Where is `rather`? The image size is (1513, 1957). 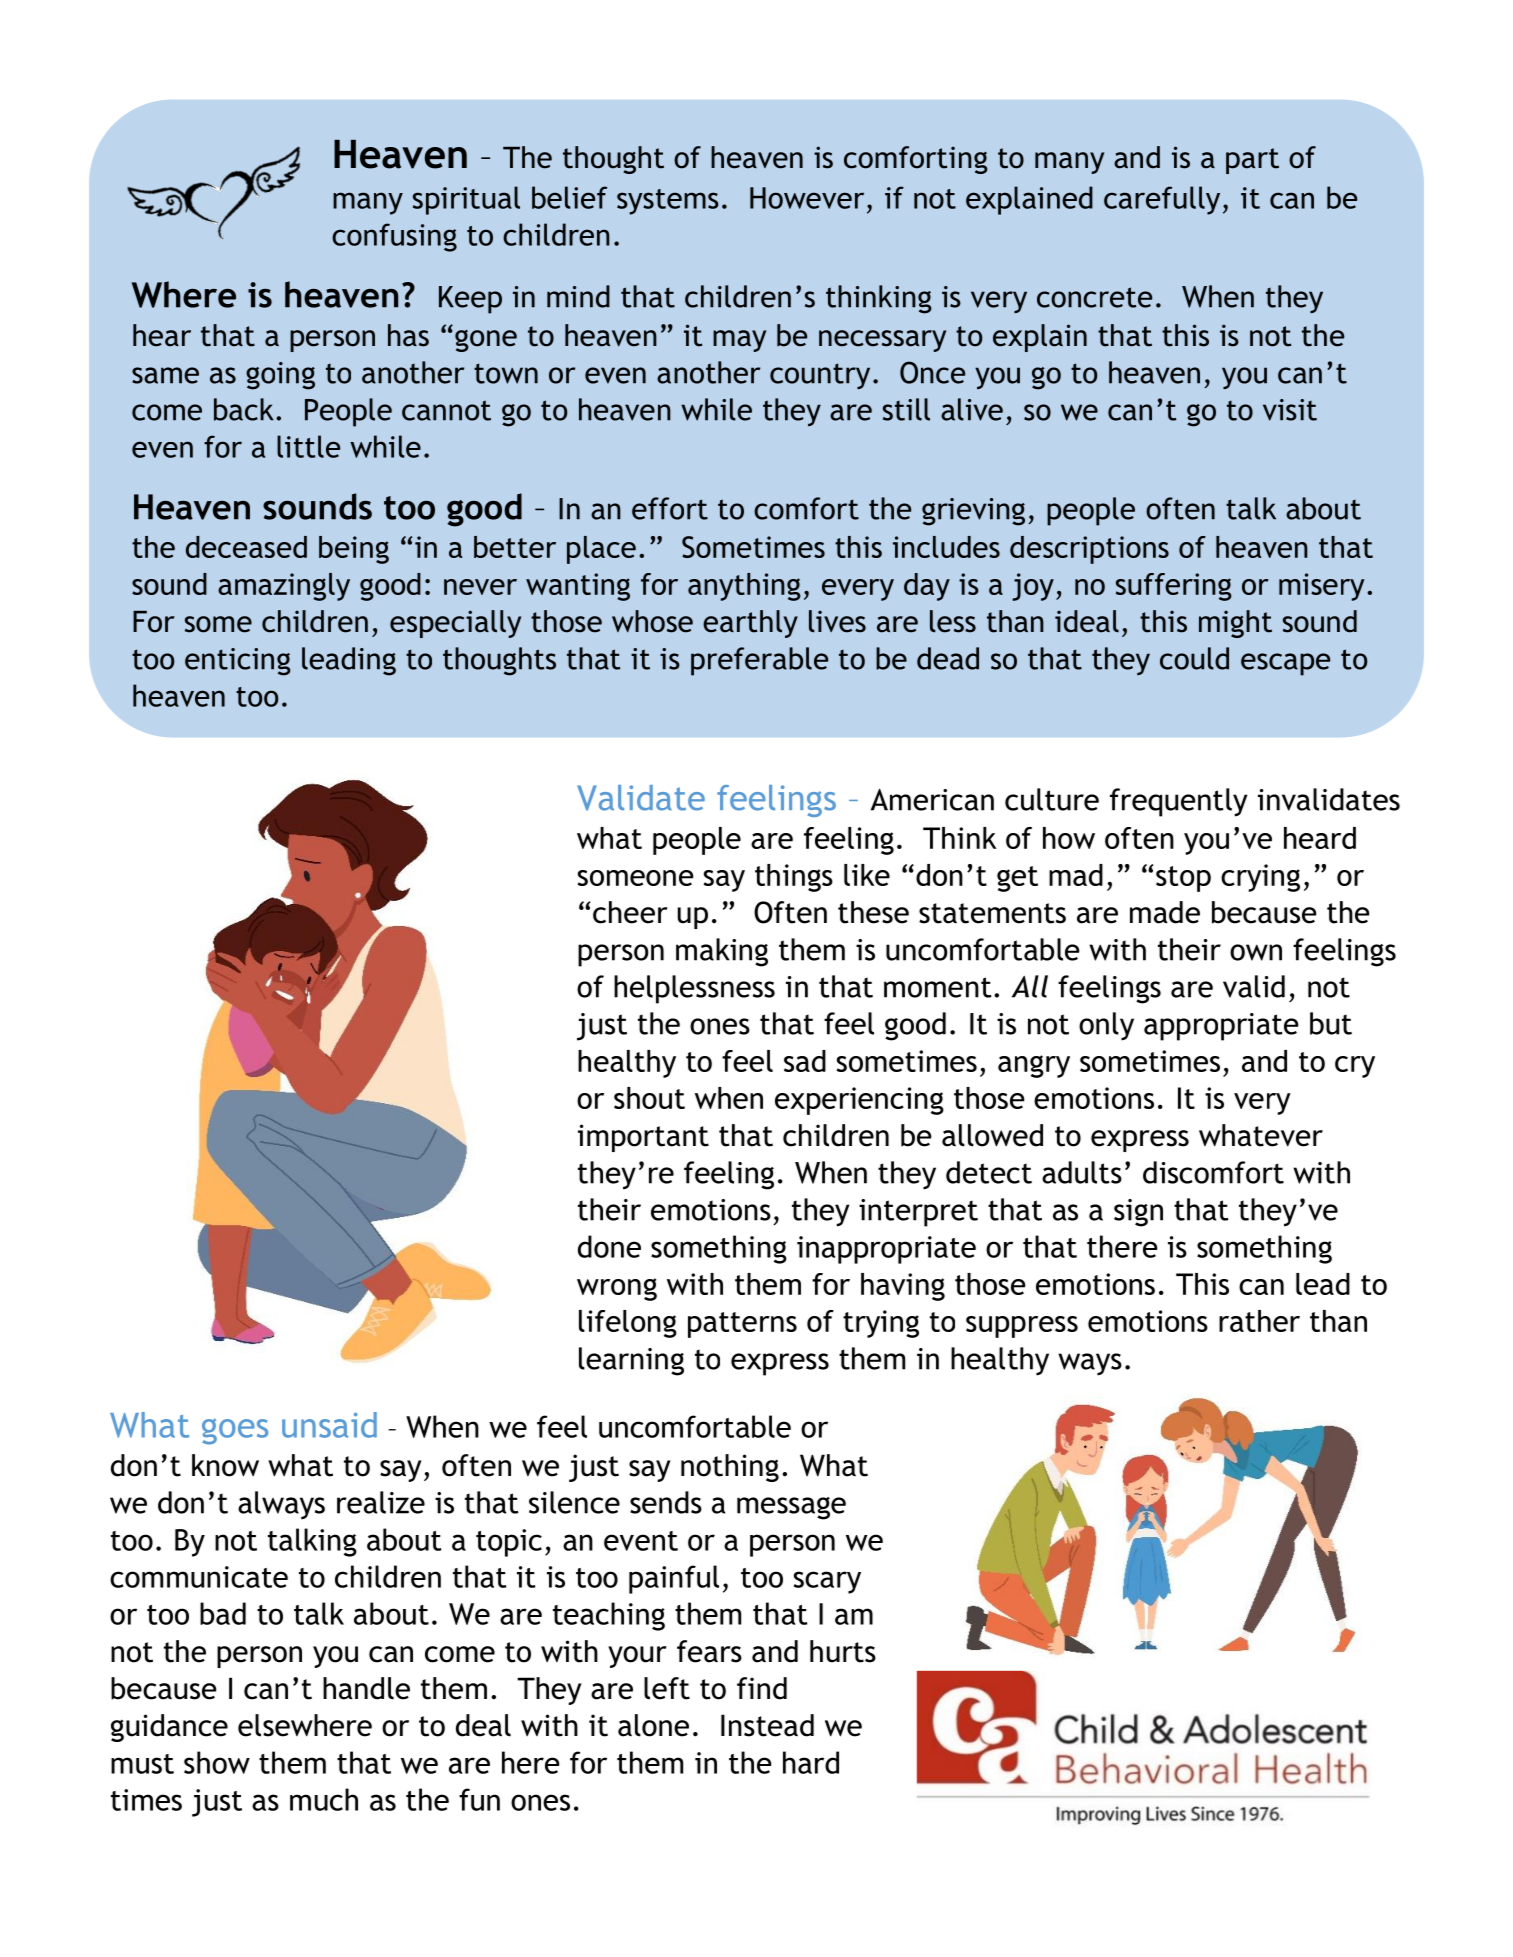 rather is located at coordinates (1259, 1321).
